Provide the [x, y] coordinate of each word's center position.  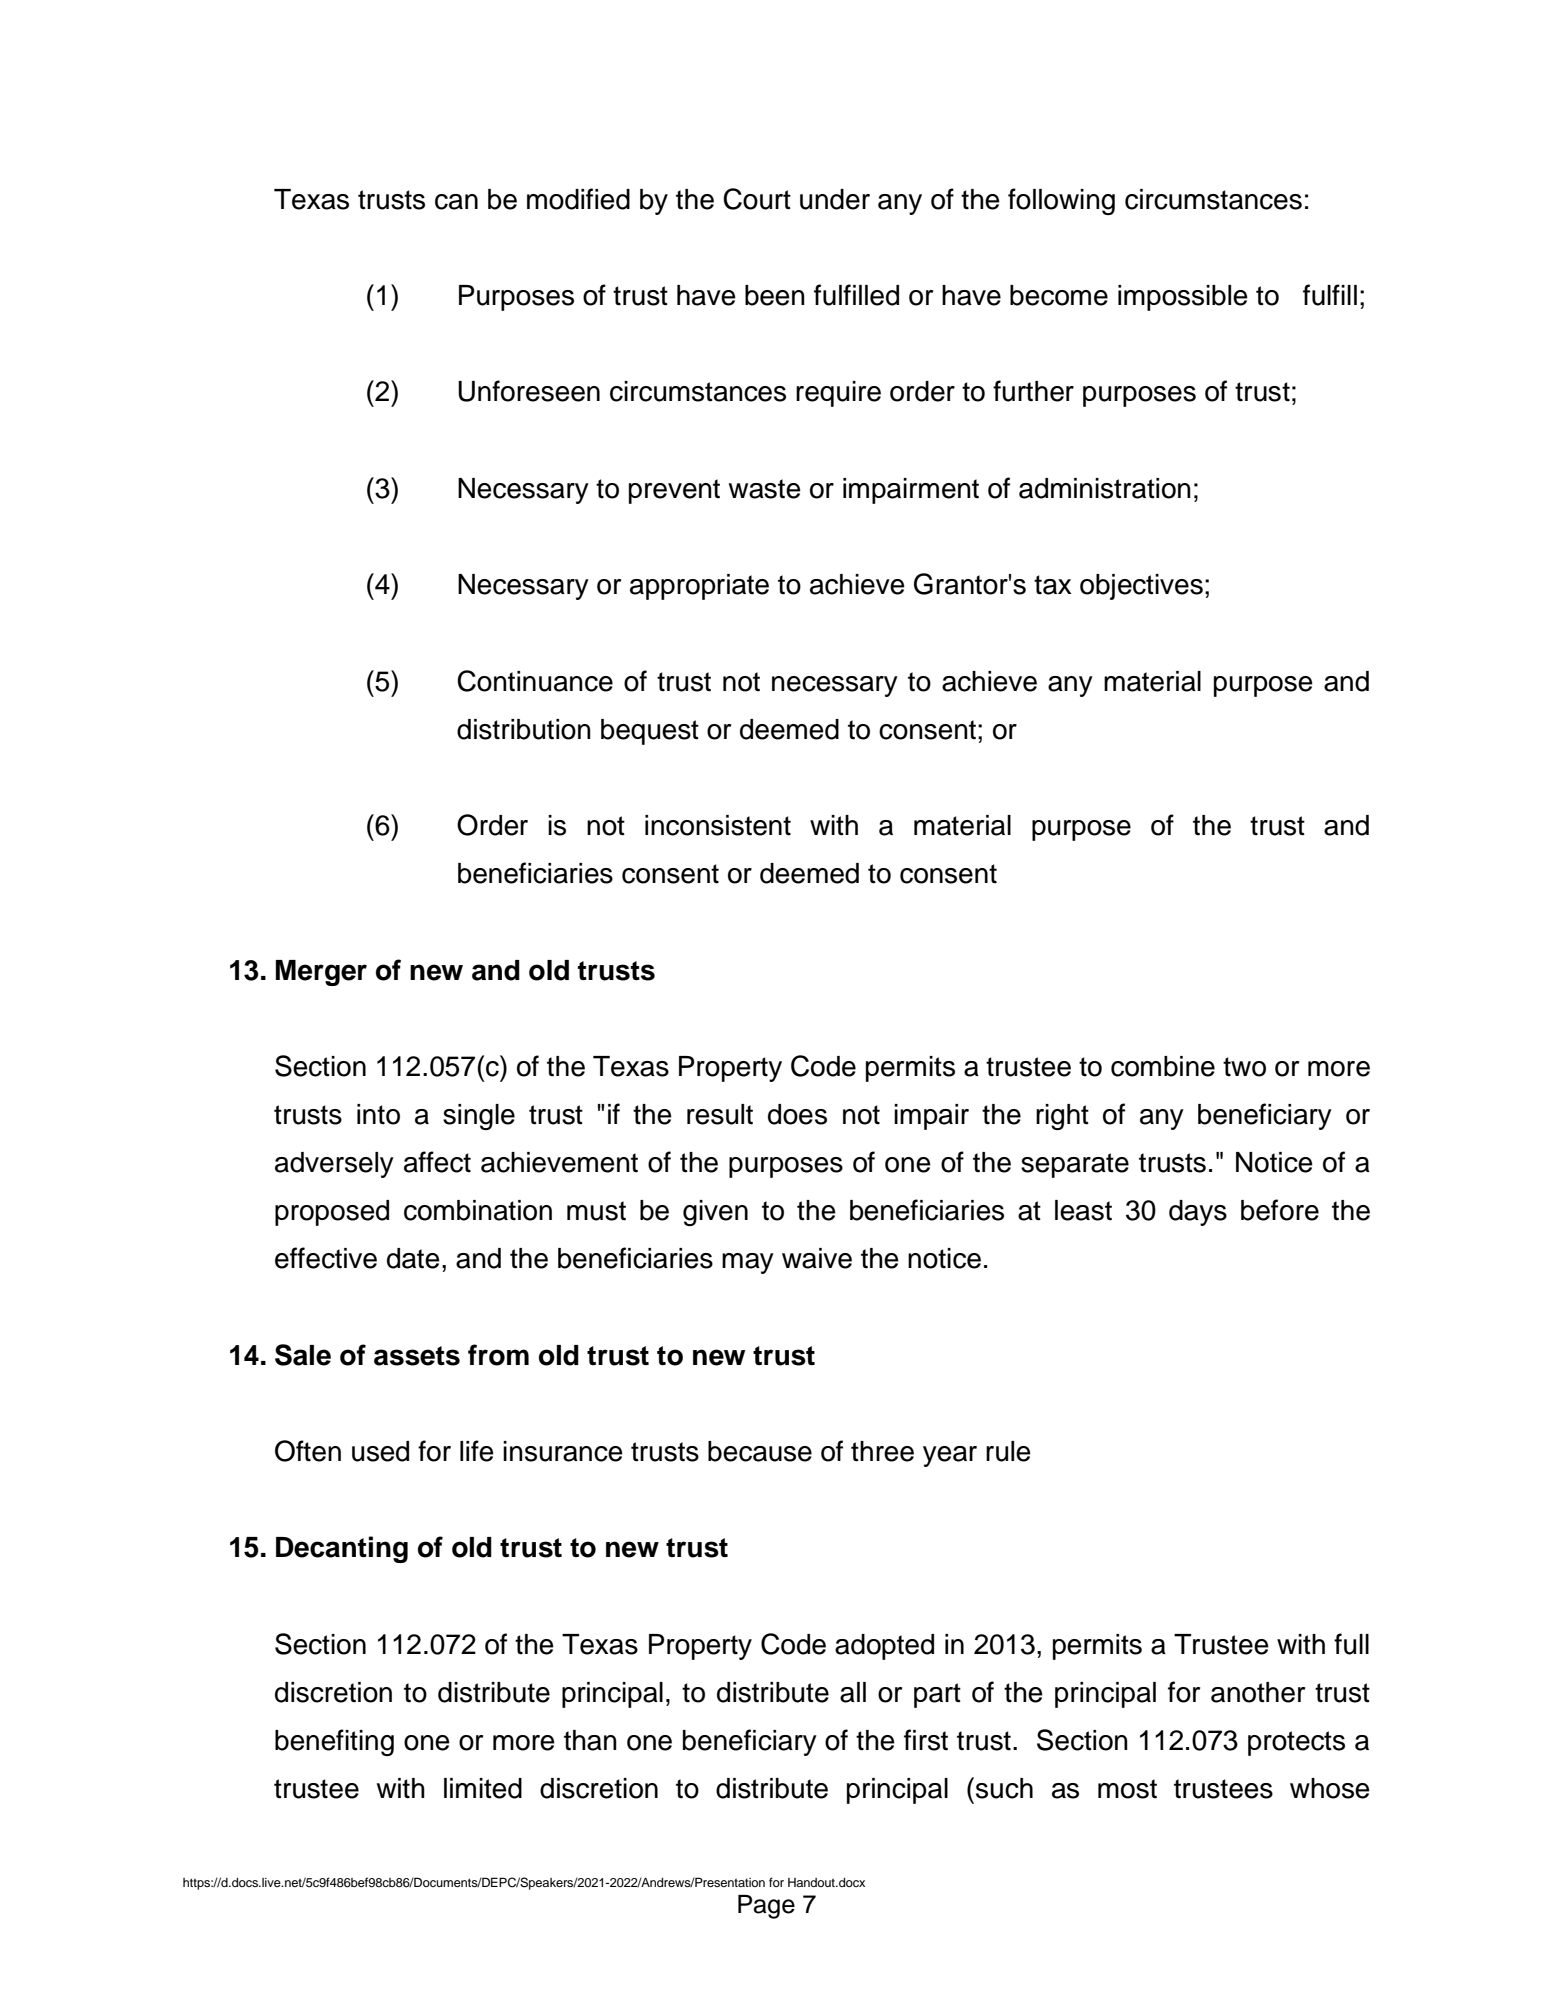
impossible [1183, 298]
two [1244, 1067]
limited [483, 1788]
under [835, 199]
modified [578, 199]
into [378, 1114]
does [797, 1114]
